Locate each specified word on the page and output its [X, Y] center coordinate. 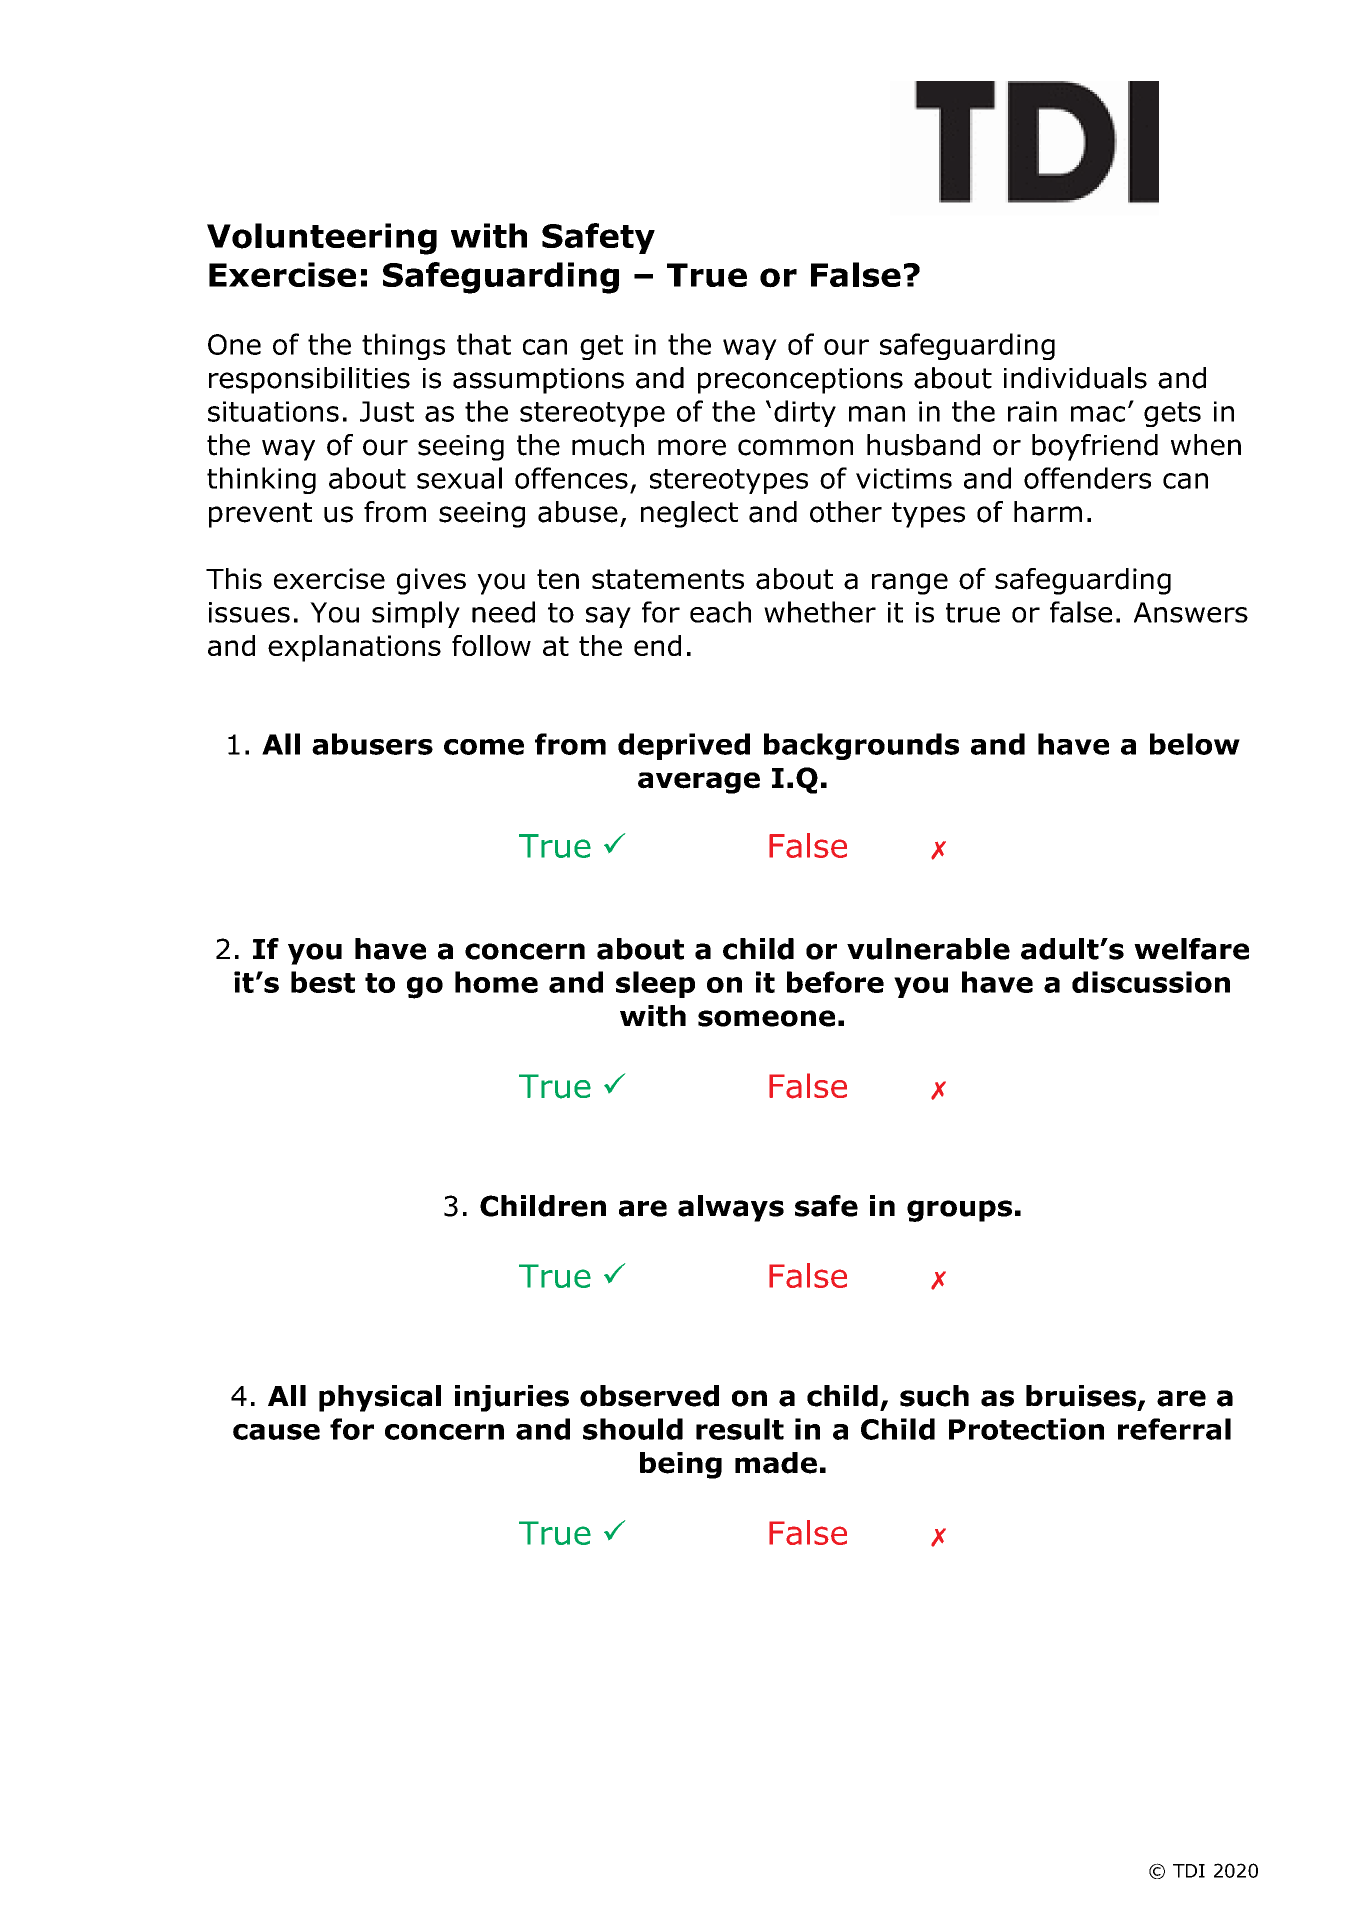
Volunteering [322, 239]
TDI [1189, 1871]
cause [276, 1432]
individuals [1075, 378]
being [681, 1465]
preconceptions [800, 381]
